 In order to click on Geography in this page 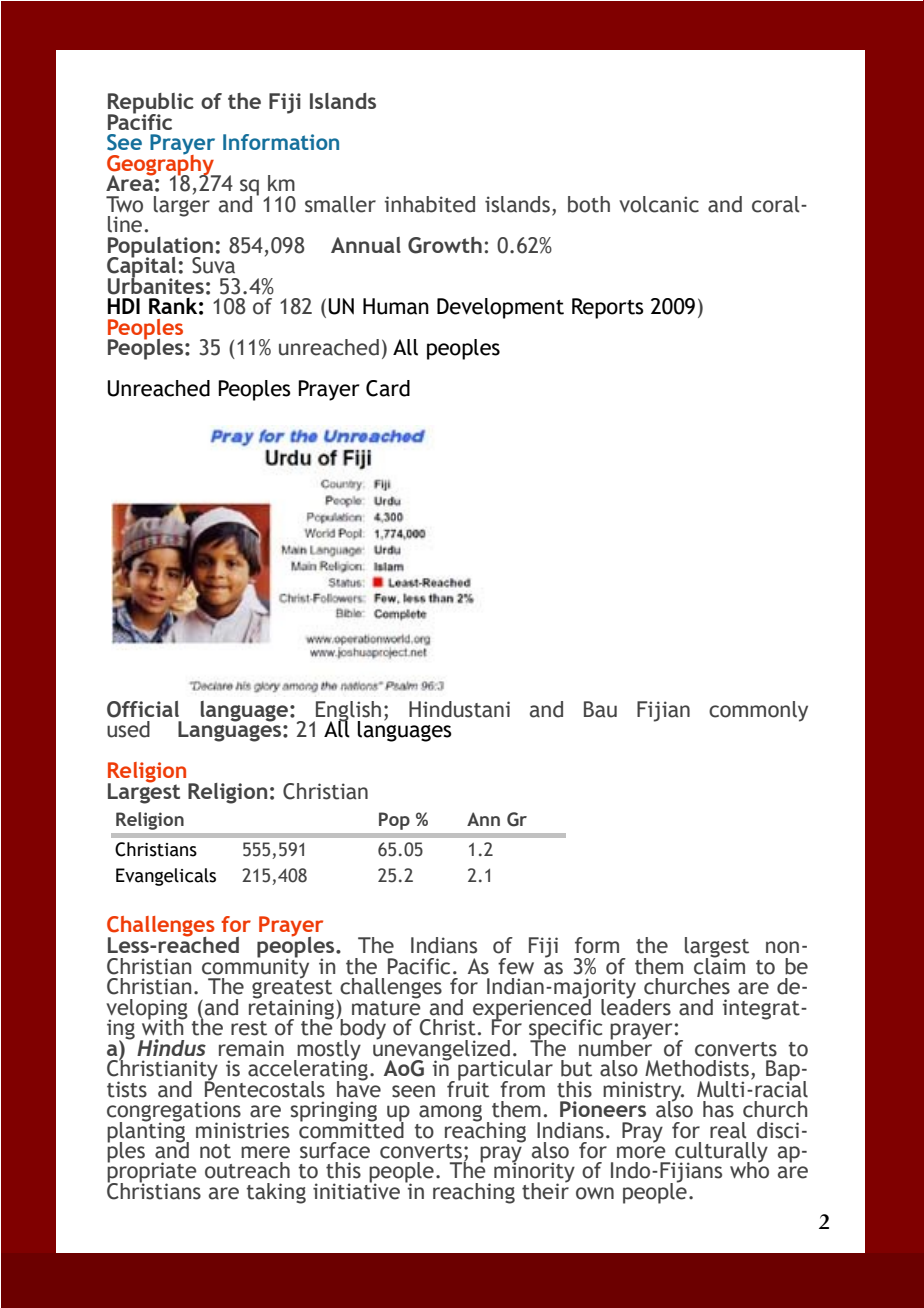, I will do `click(161, 165)`.
